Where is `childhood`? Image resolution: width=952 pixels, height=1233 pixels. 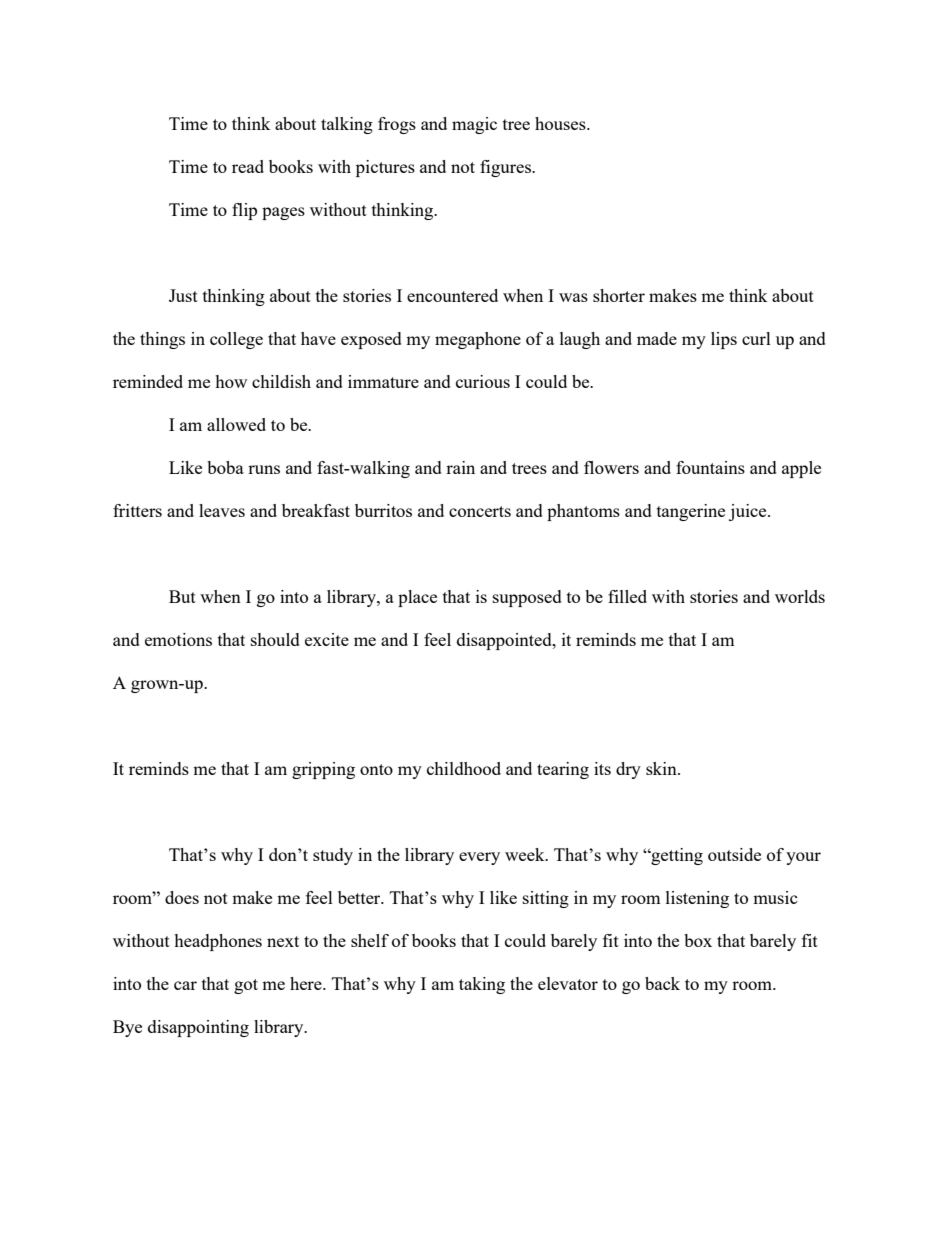
childhood is located at coordinates (464, 768).
